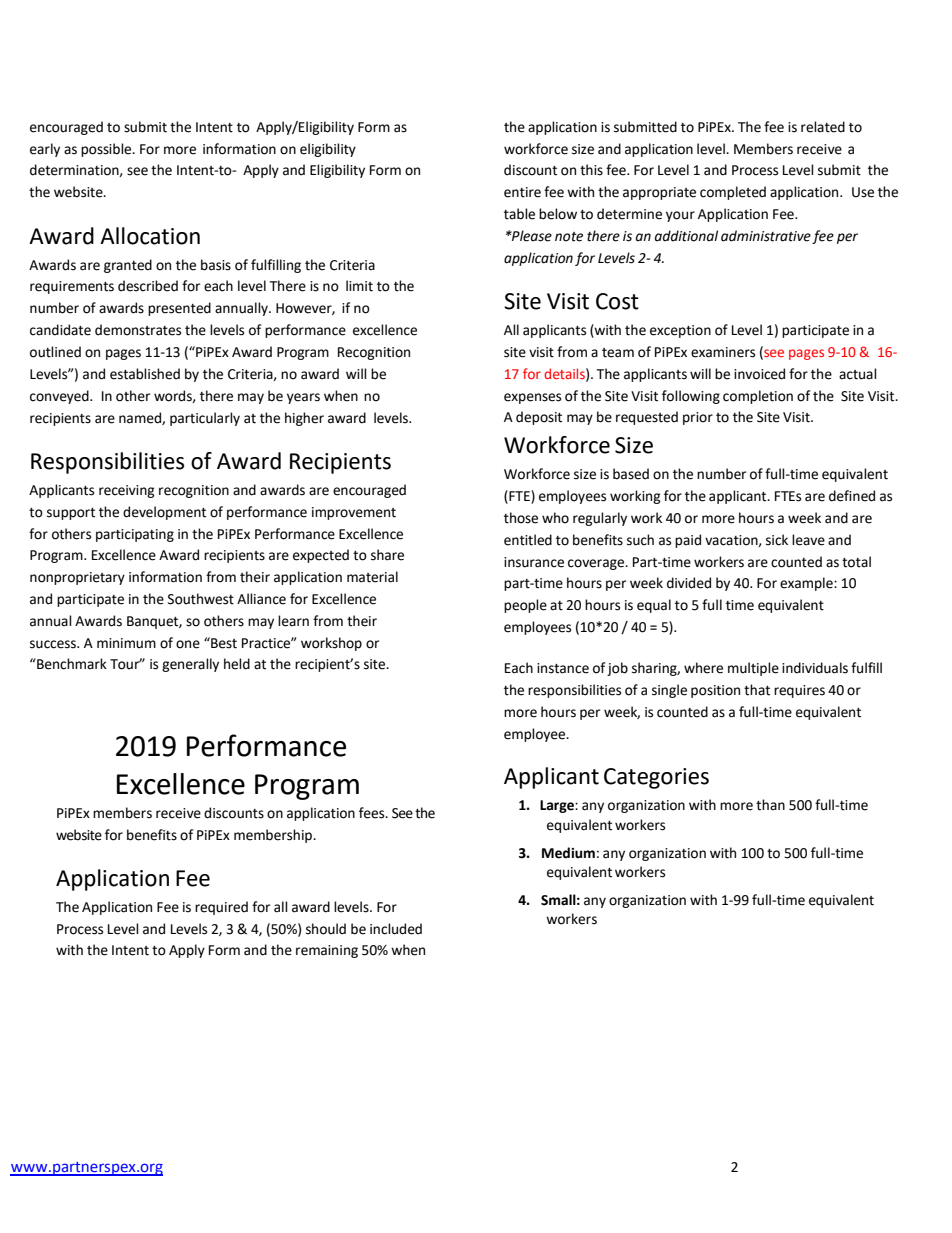 This image has width=952, height=1233. I want to click on instance, so click(563, 668).
